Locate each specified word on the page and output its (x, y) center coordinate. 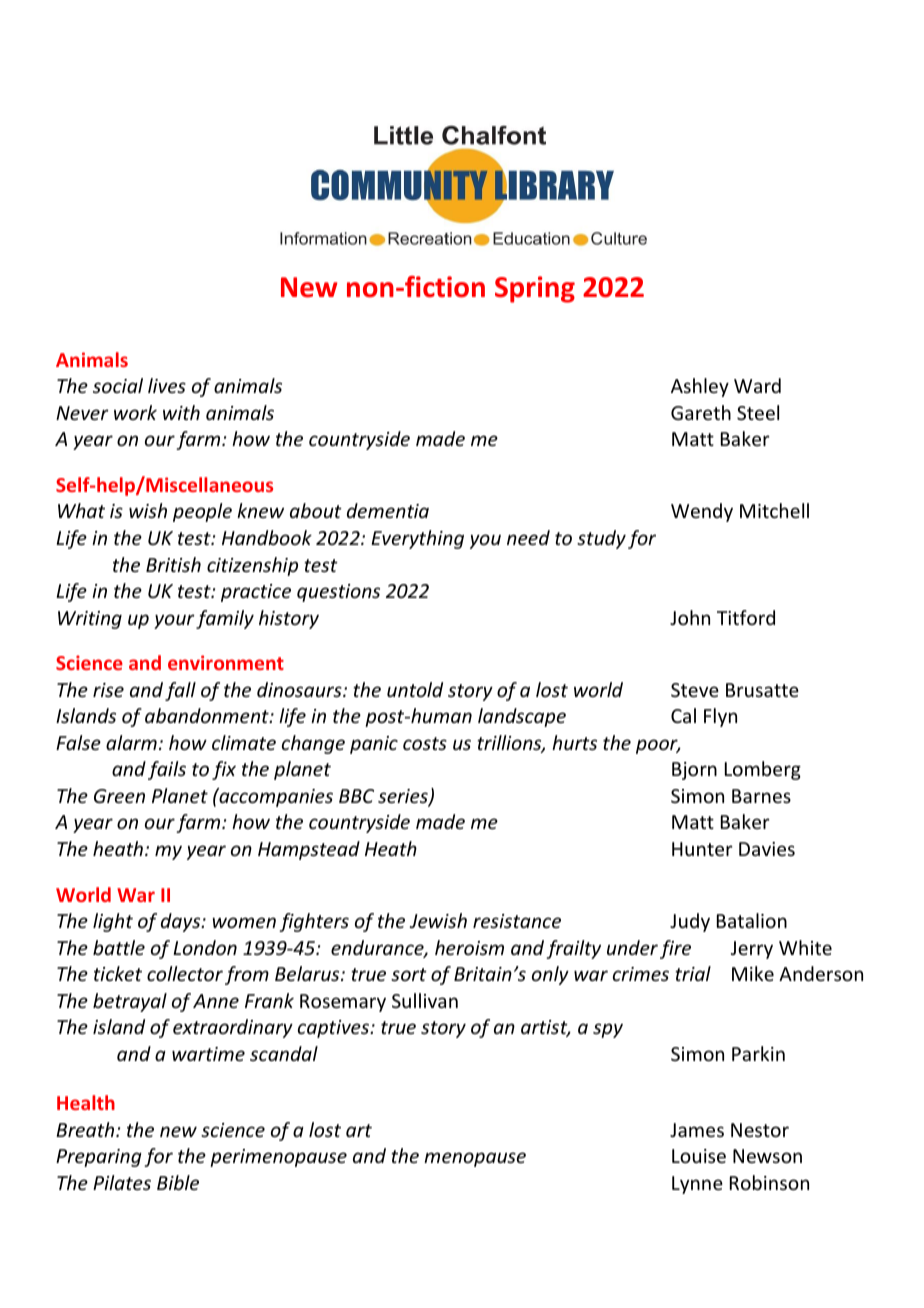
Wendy (702, 512)
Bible (178, 1182)
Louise (699, 1156)
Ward (757, 385)
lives (167, 385)
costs (425, 743)
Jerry (752, 950)
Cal (683, 715)
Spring (535, 289)
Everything (417, 539)
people (202, 512)
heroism (469, 947)
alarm (131, 742)
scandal (284, 1053)
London (205, 947)
